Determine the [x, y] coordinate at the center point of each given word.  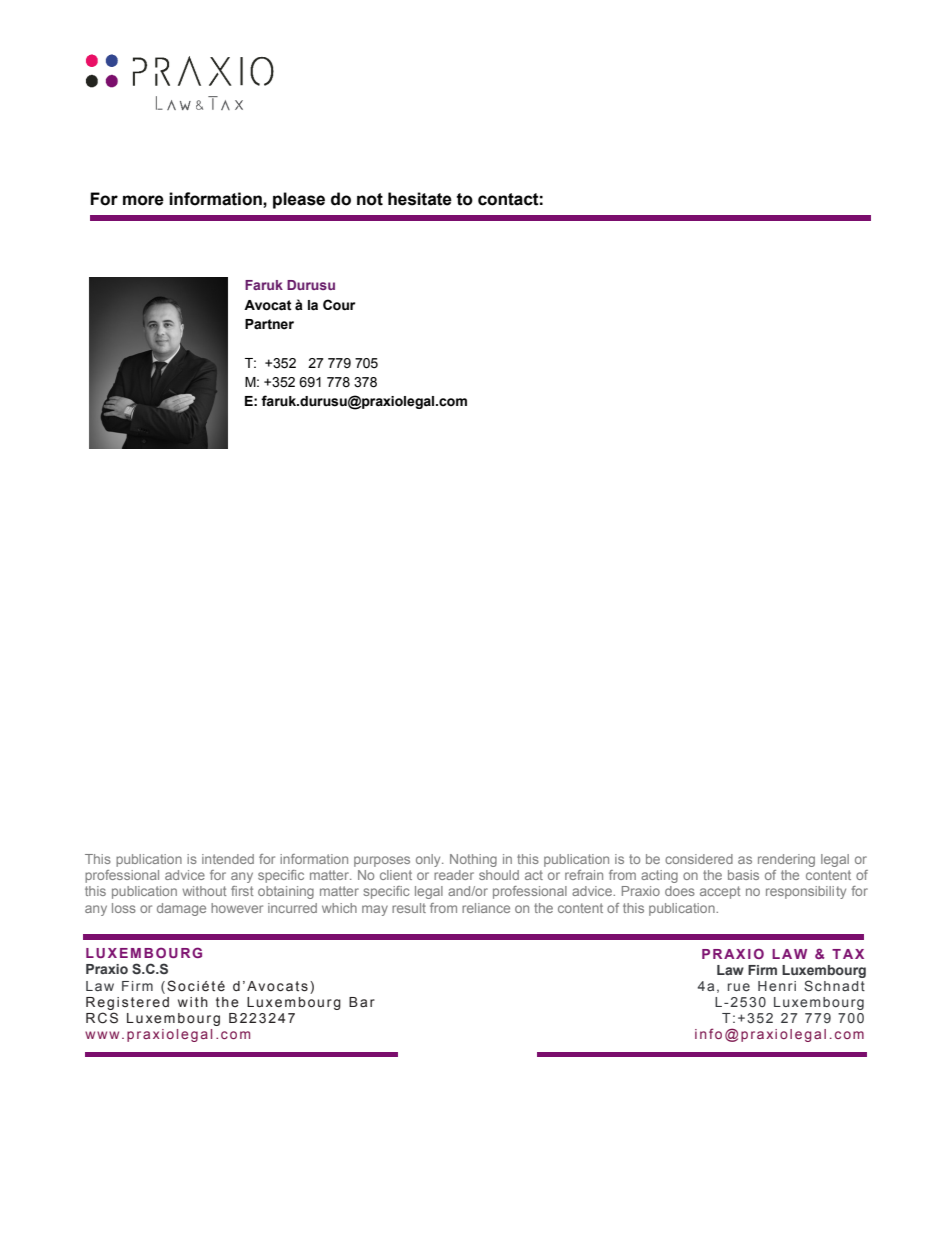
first [242, 891]
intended [228, 859]
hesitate [420, 199]
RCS [102, 1018]
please [299, 200]
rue [739, 987]
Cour [339, 304]
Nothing [473, 860]
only [429, 860]
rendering [786, 860]
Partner [269, 324]
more [143, 200]
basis [743, 875]
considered [699, 859]
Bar [362, 1002]
